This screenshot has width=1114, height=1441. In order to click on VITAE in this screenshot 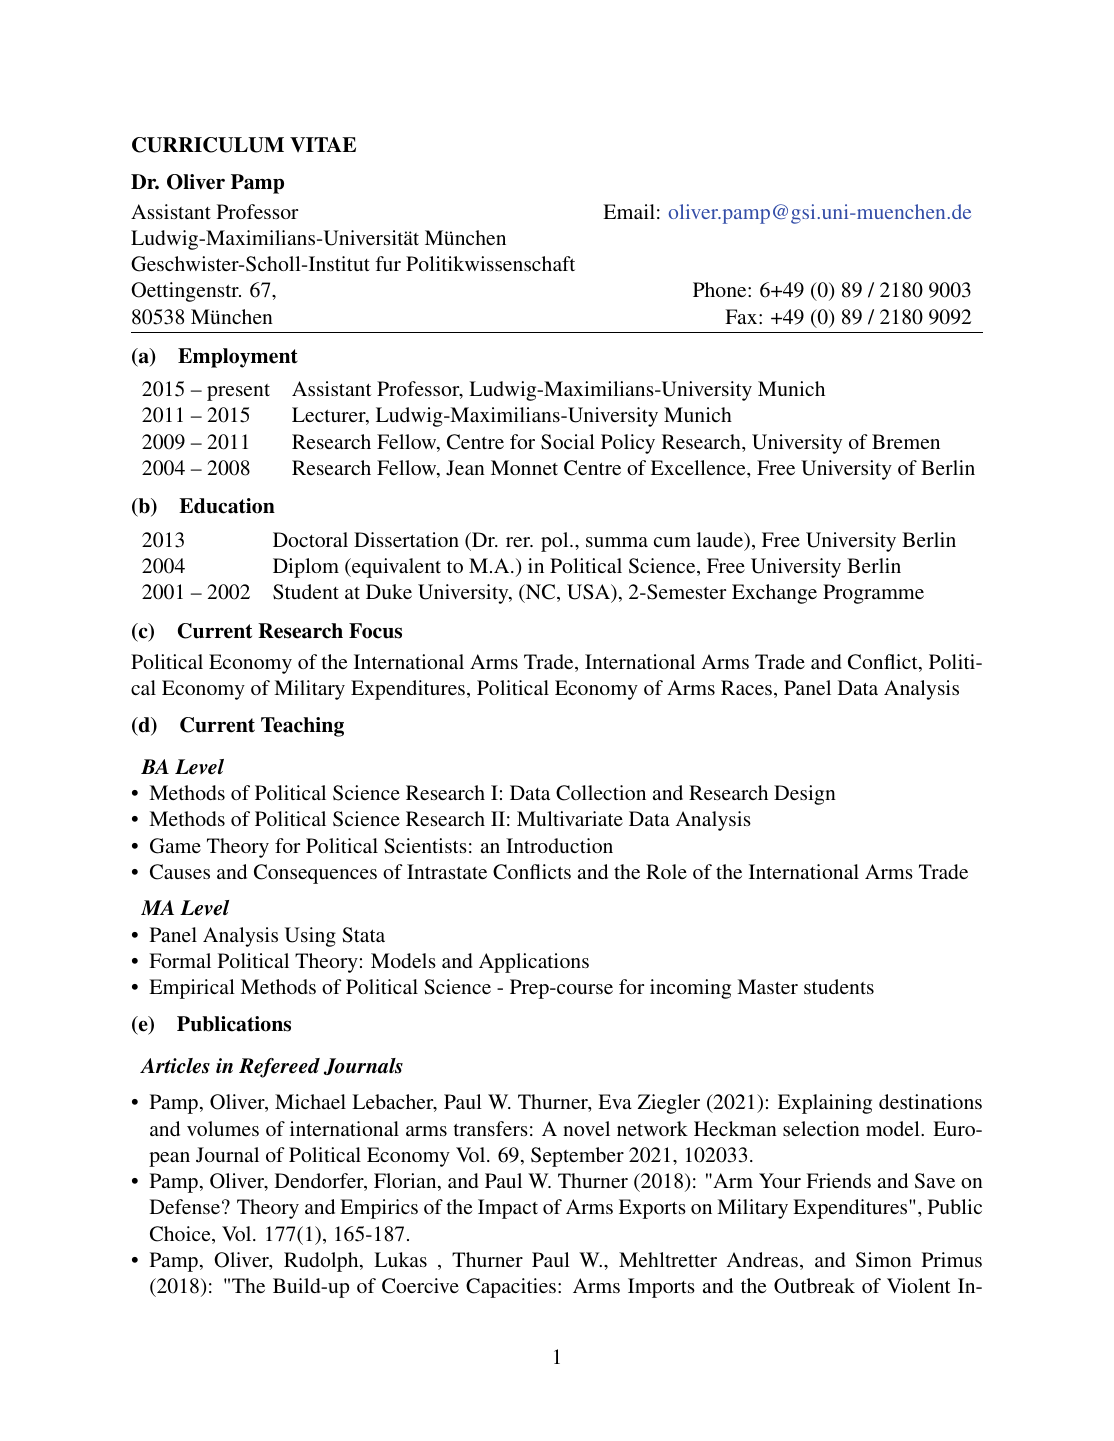, I will do `click(323, 144)`.
